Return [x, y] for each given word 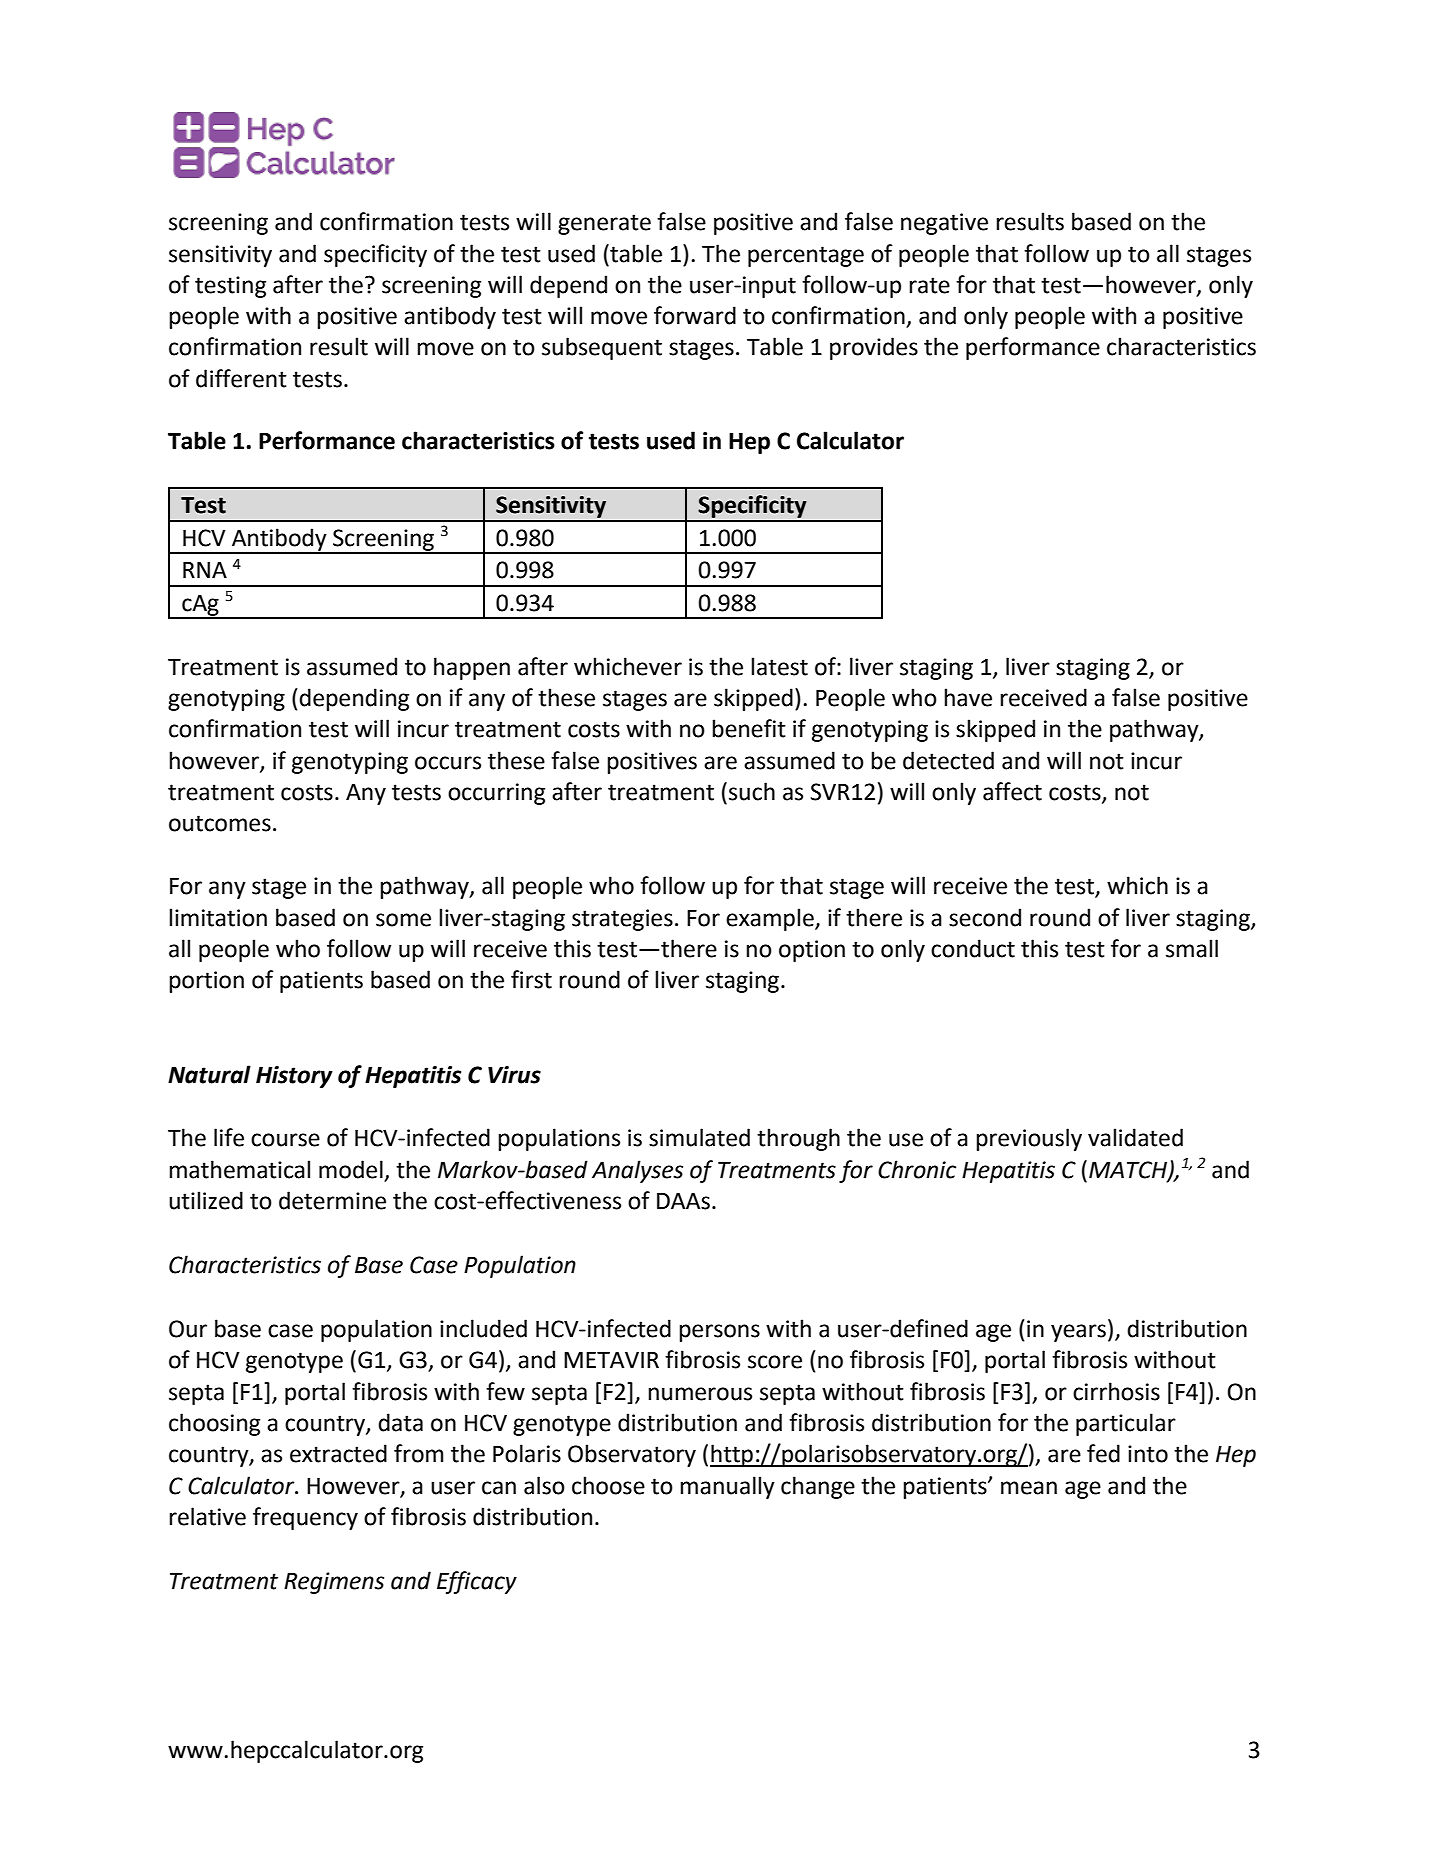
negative [944, 224]
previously [1029, 1139]
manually [727, 1487]
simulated [699, 1137]
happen [472, 668]
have [968, 697]
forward [695, 315]
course [285, 1140]
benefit [749, 728]
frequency [305, 1518]
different [241, 378]
